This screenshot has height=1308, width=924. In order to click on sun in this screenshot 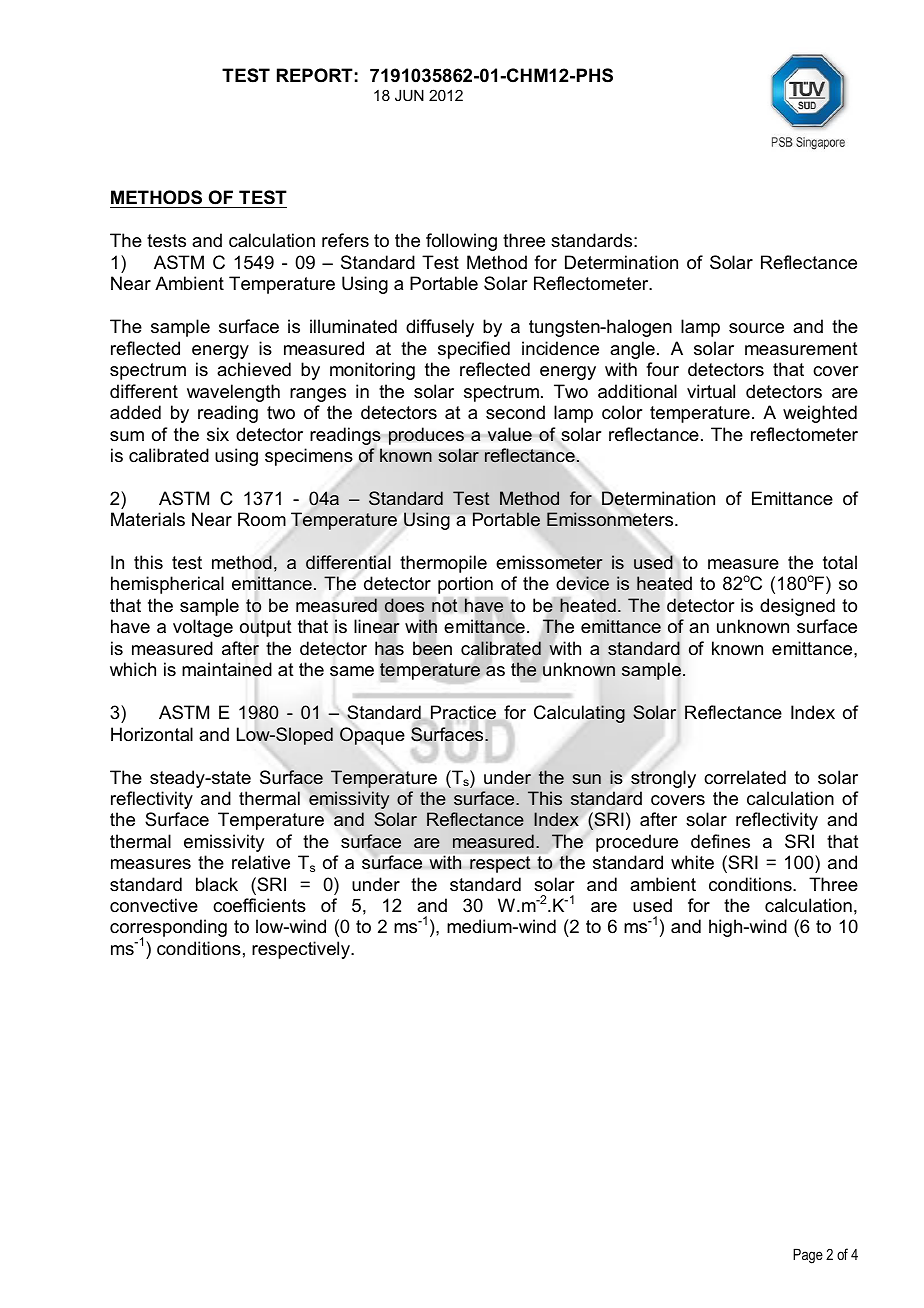, I will do `click(586, 779)`.
